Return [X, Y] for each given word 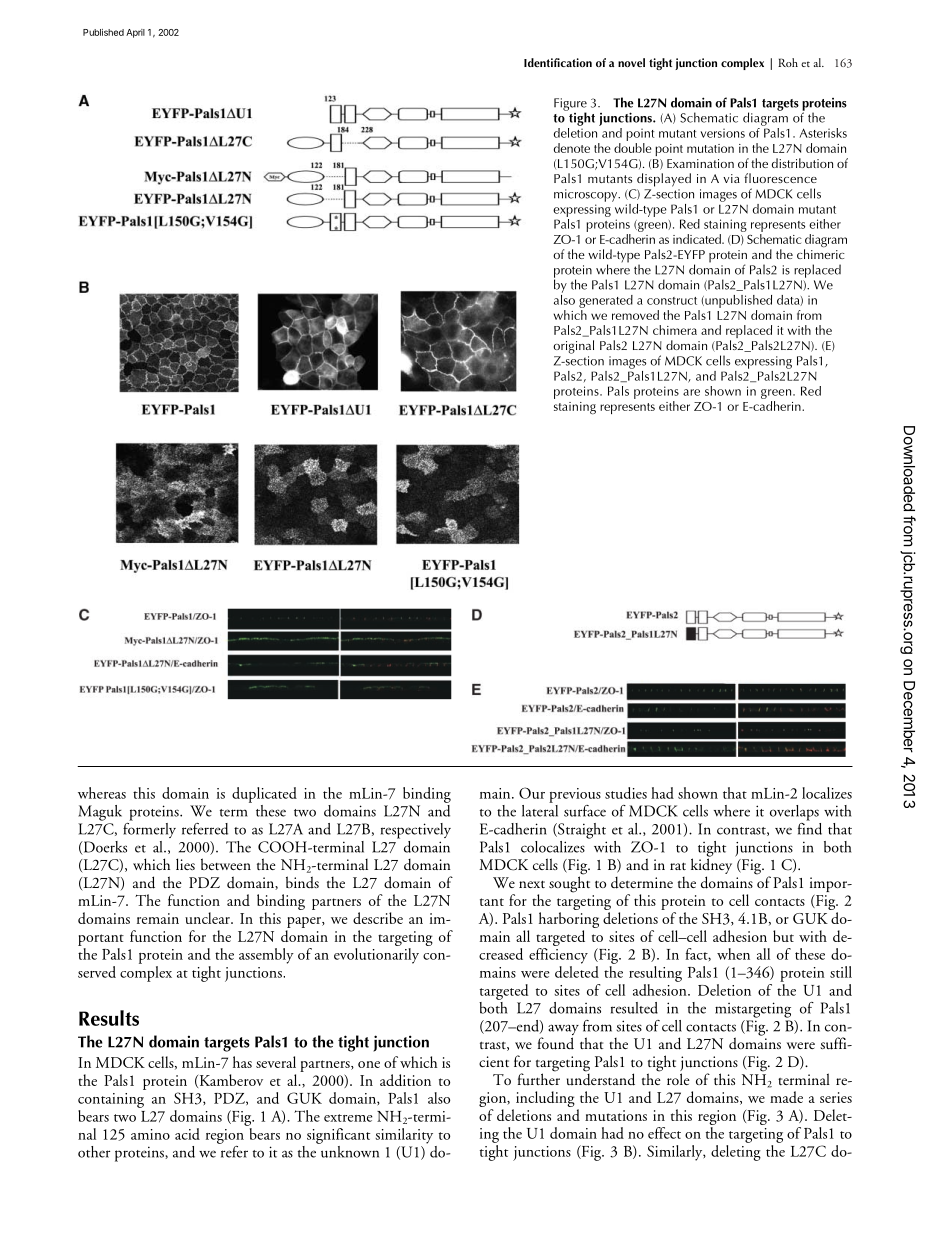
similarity [404, 1136]
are [691, 392]
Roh [788, 62]
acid [187, 1134]
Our [532, 793]
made [786, 1097]
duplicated [264, 795]
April [135, 33]
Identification [558, 62]
